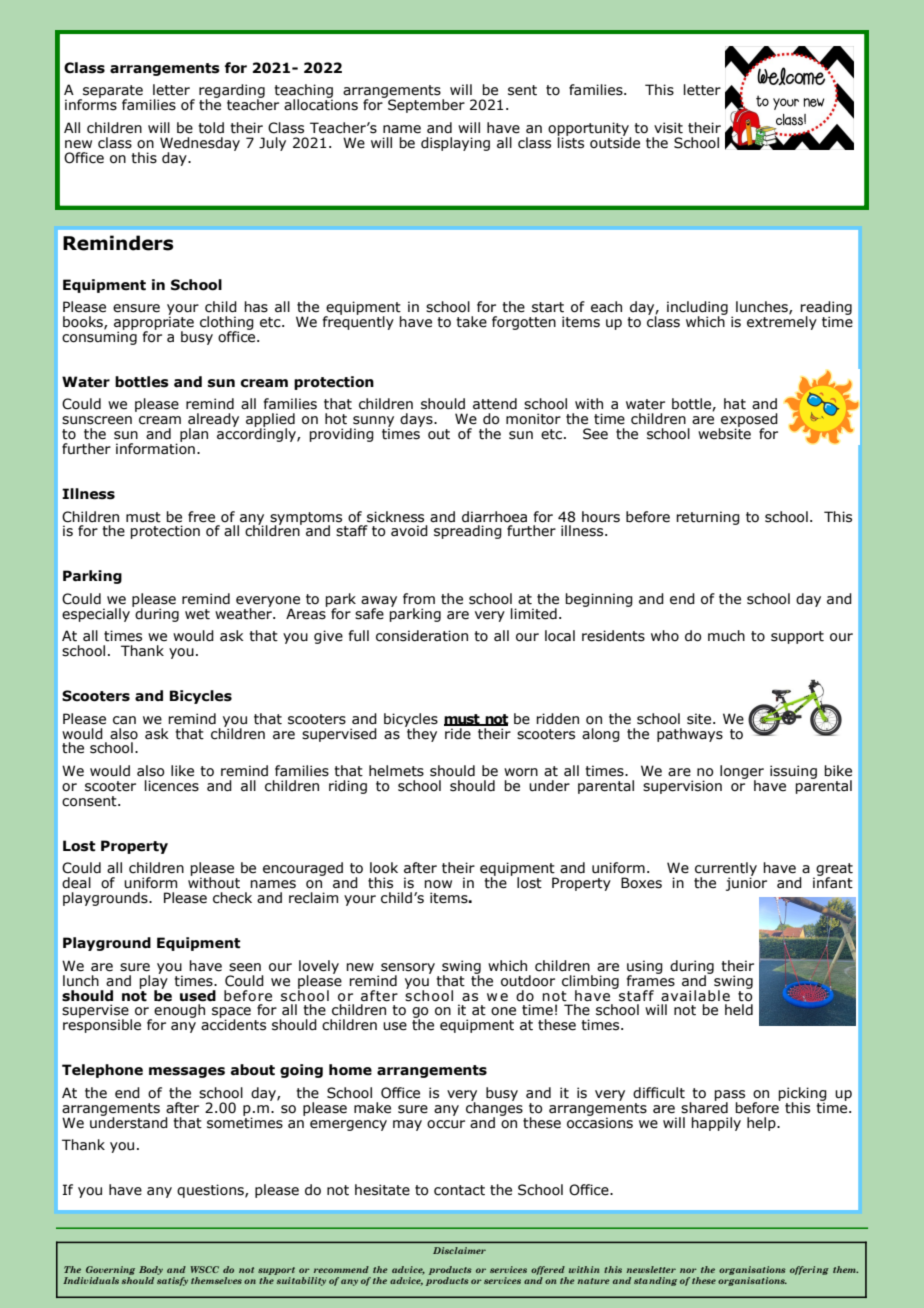  I want to click on now, so click(438, 884).
